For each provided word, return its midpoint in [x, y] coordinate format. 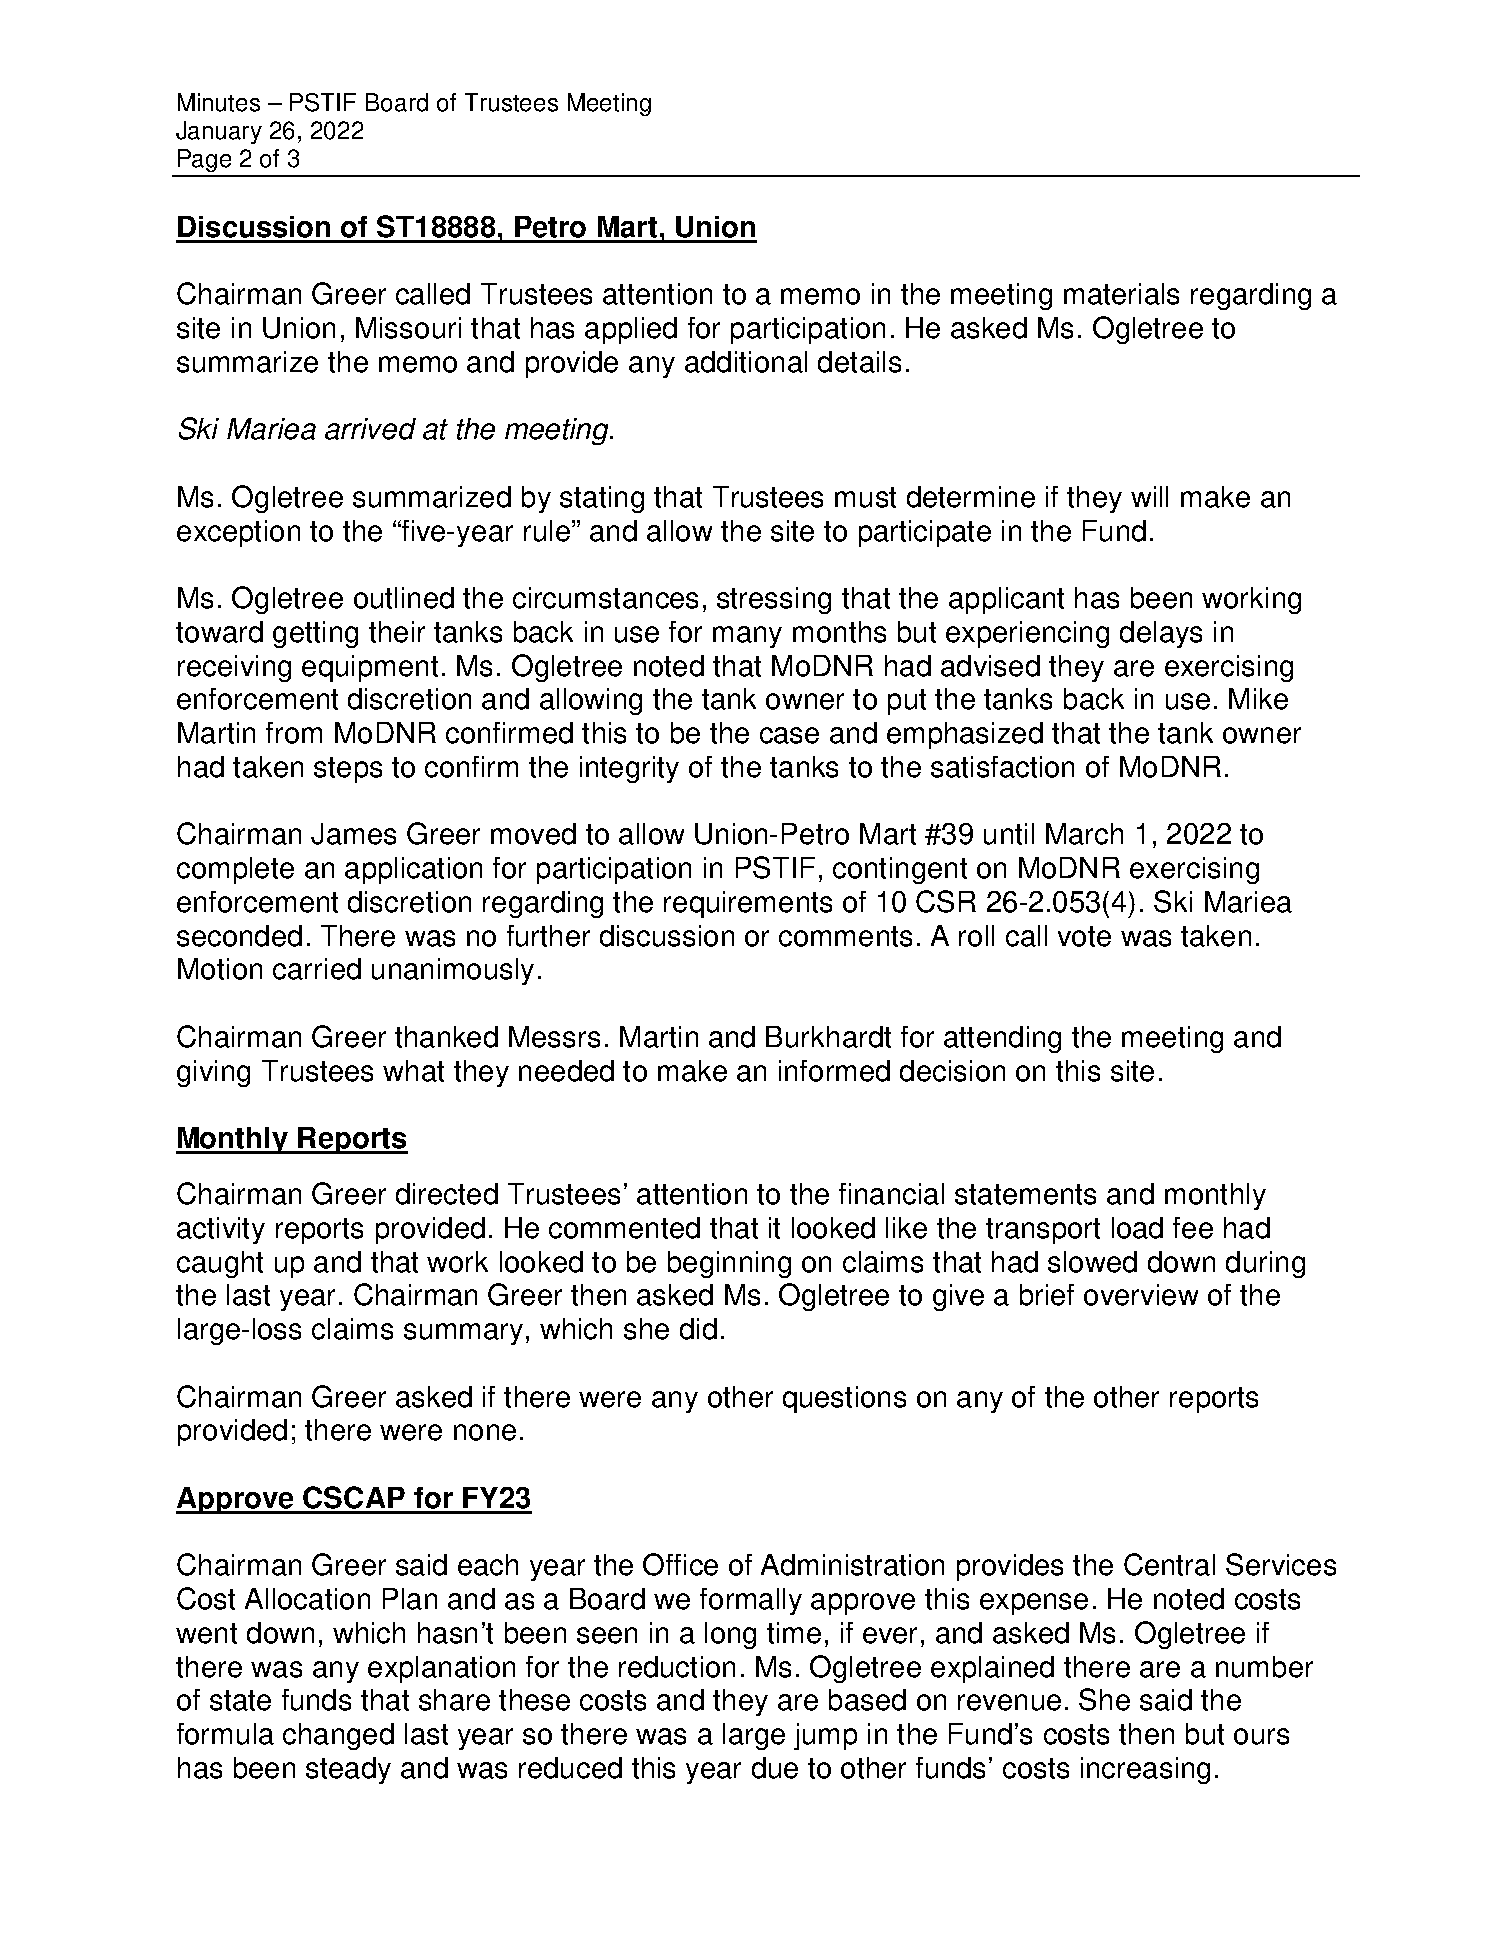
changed [338, 1736]
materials [1121, 294]
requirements [748, 904]
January [219, 132]
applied [631, 330]
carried [317, 969]
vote [1084, 936]
